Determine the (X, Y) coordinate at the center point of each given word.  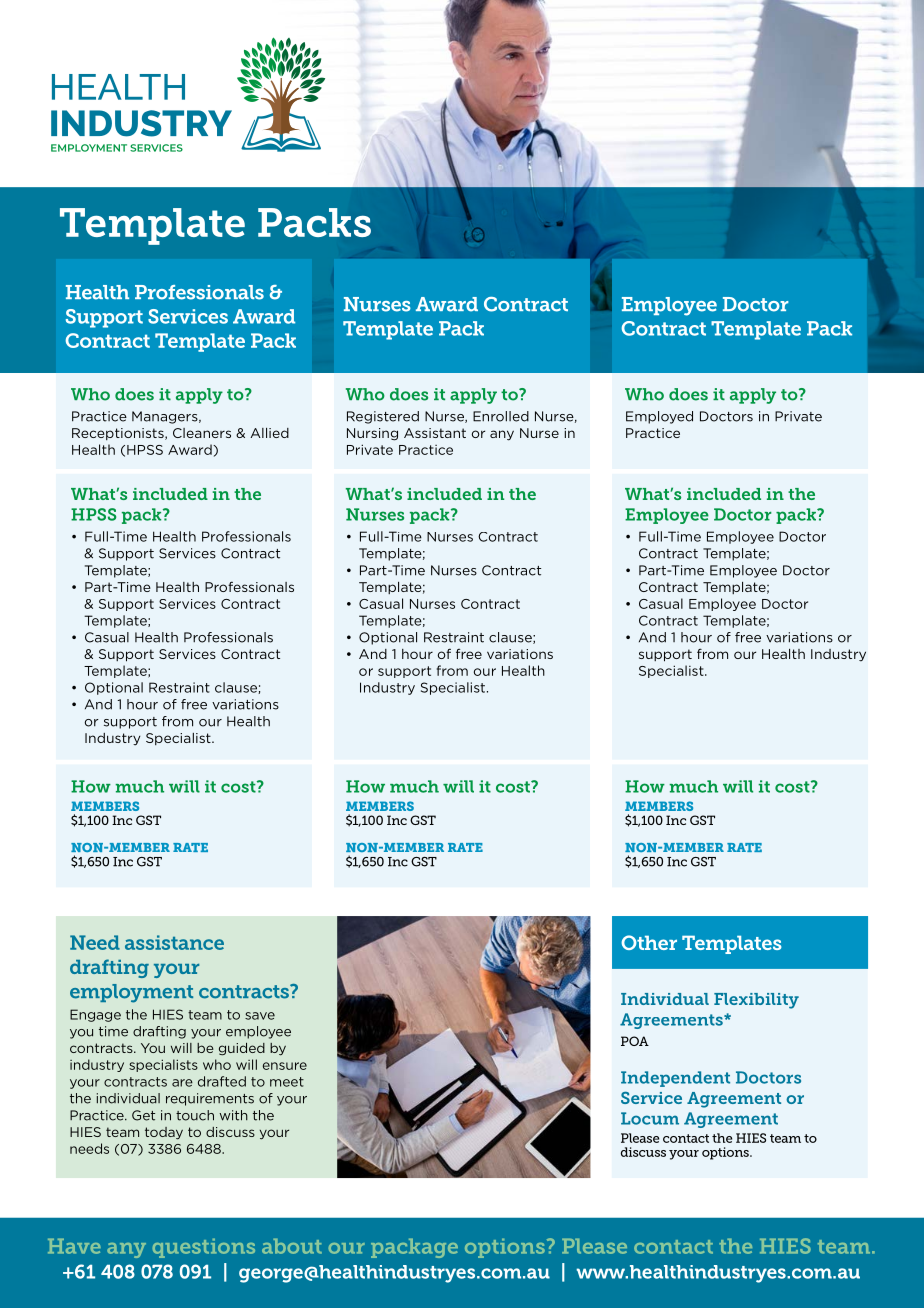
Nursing (372, 434)
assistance (174, 942)
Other (649, 942)
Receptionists (119, 434)
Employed (659, 417)
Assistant (435, 433)
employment (131, 993)
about (292, 1246)
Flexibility (756, 1001)
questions (203, 1248)
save (260, 1016)
